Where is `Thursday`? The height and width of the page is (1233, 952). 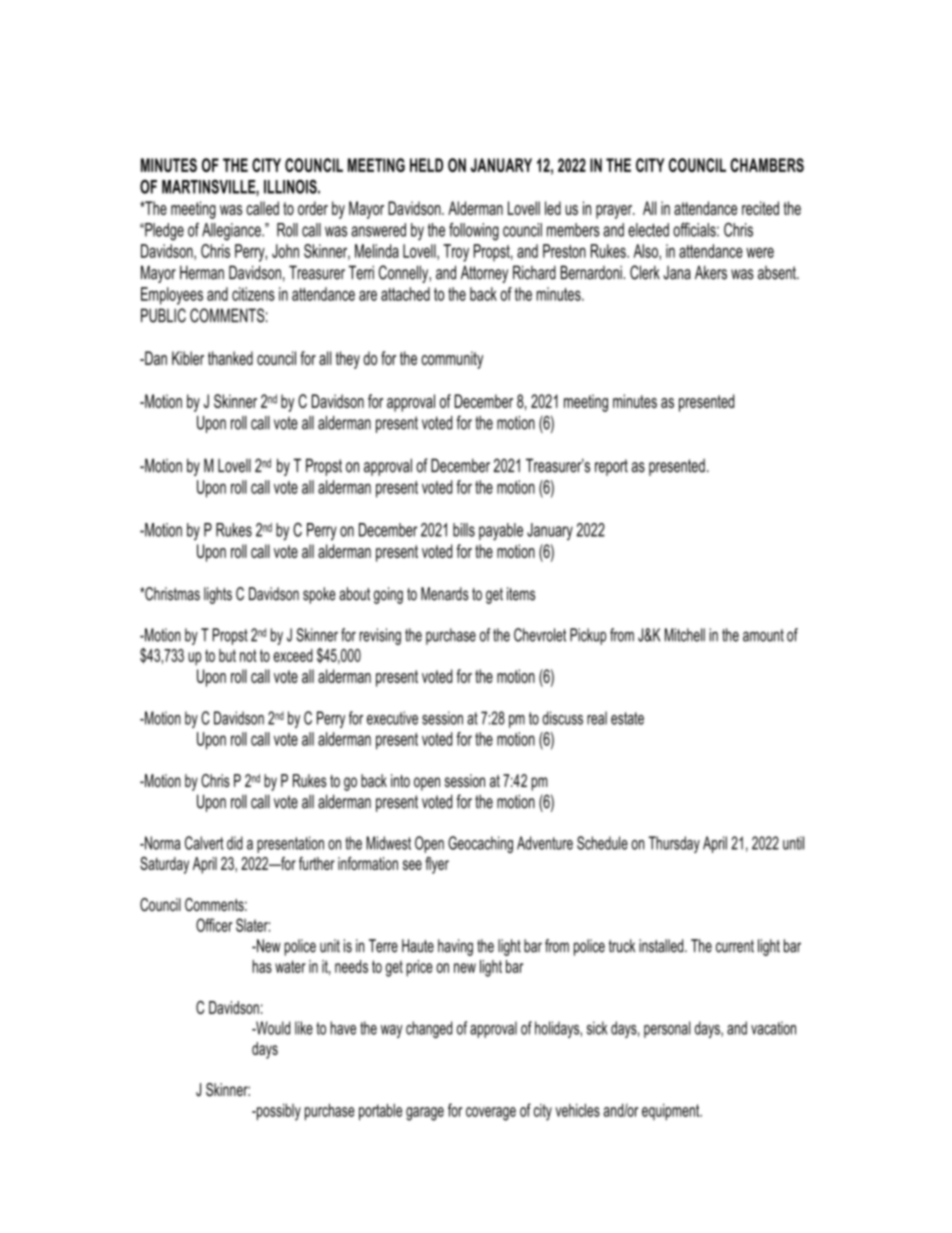
Thursday is located at coordinates (674, 844).
